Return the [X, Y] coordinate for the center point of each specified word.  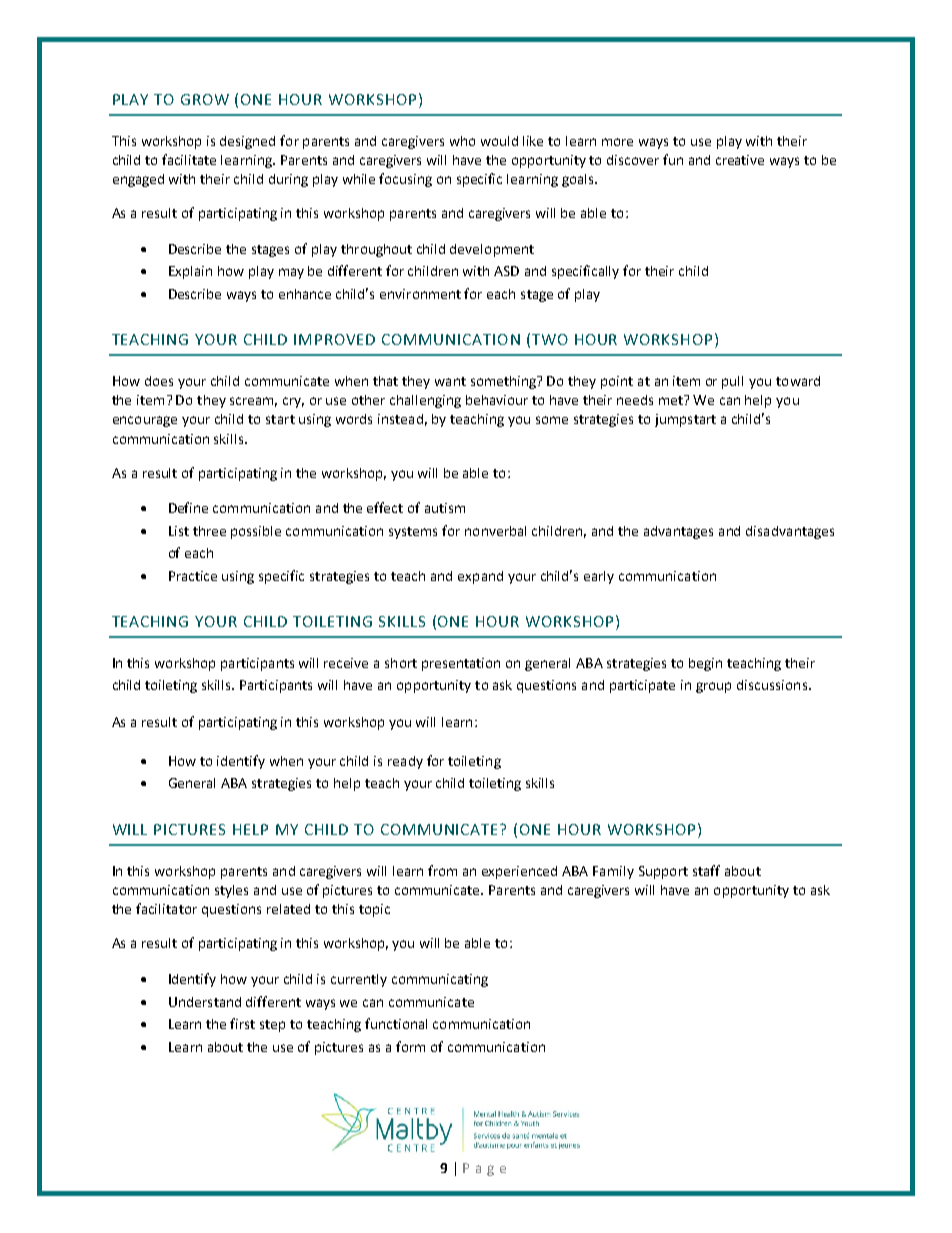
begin [705, 664]
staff [706, 870]
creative [740, 160]
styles [231, 891]
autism [445, 508]
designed [247, 142]
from [442, 870]
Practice [193, 576]
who [462, 141]
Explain [190, 272]
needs [635, 400]
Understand [205, 1002]
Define [188, 507]
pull [732, 382]
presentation [461, 664]
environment [420, 294]
